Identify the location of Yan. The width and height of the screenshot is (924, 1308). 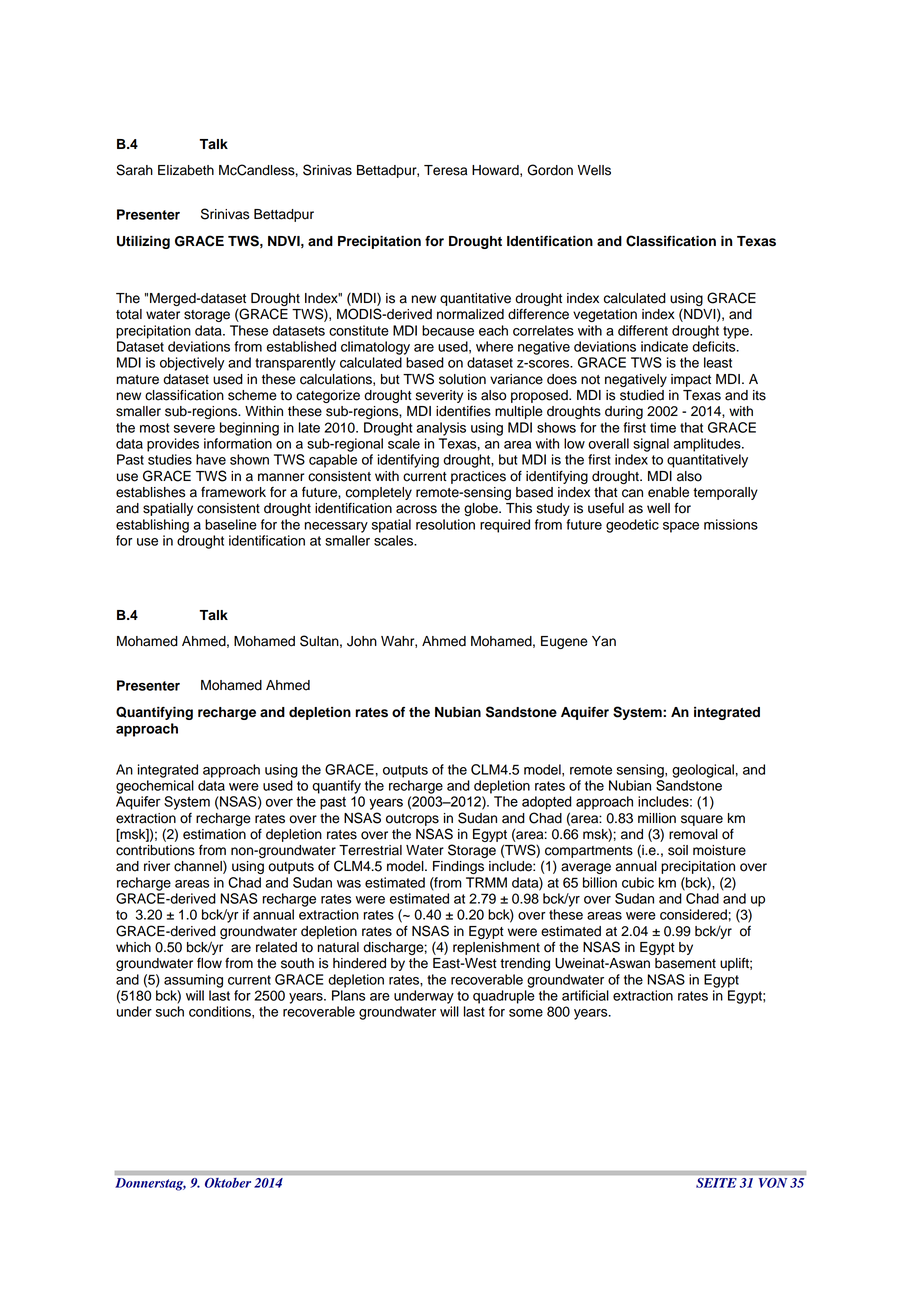
(604, 641).
